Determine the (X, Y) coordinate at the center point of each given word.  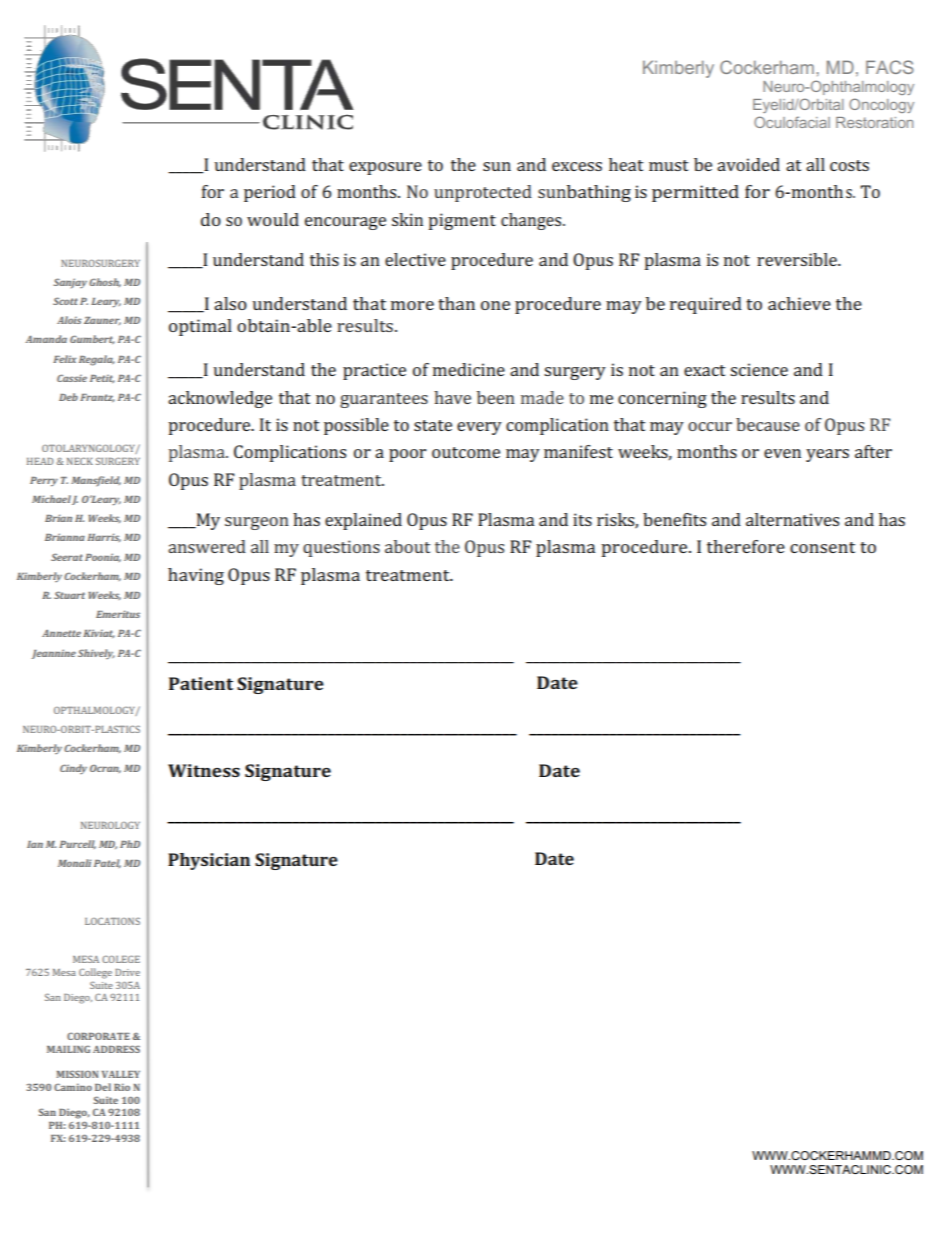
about (407, 546)
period (270, 193)
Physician (209, 861)
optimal (200, 327)
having (196, 576)
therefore (746, 546)
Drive (127, 972)
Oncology (881, 105)
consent (822, 547)
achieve (799, 303)
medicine (469, 369)
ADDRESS (116, 1049)
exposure (385, 168)
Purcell (77, 844)
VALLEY (121, 1074)
